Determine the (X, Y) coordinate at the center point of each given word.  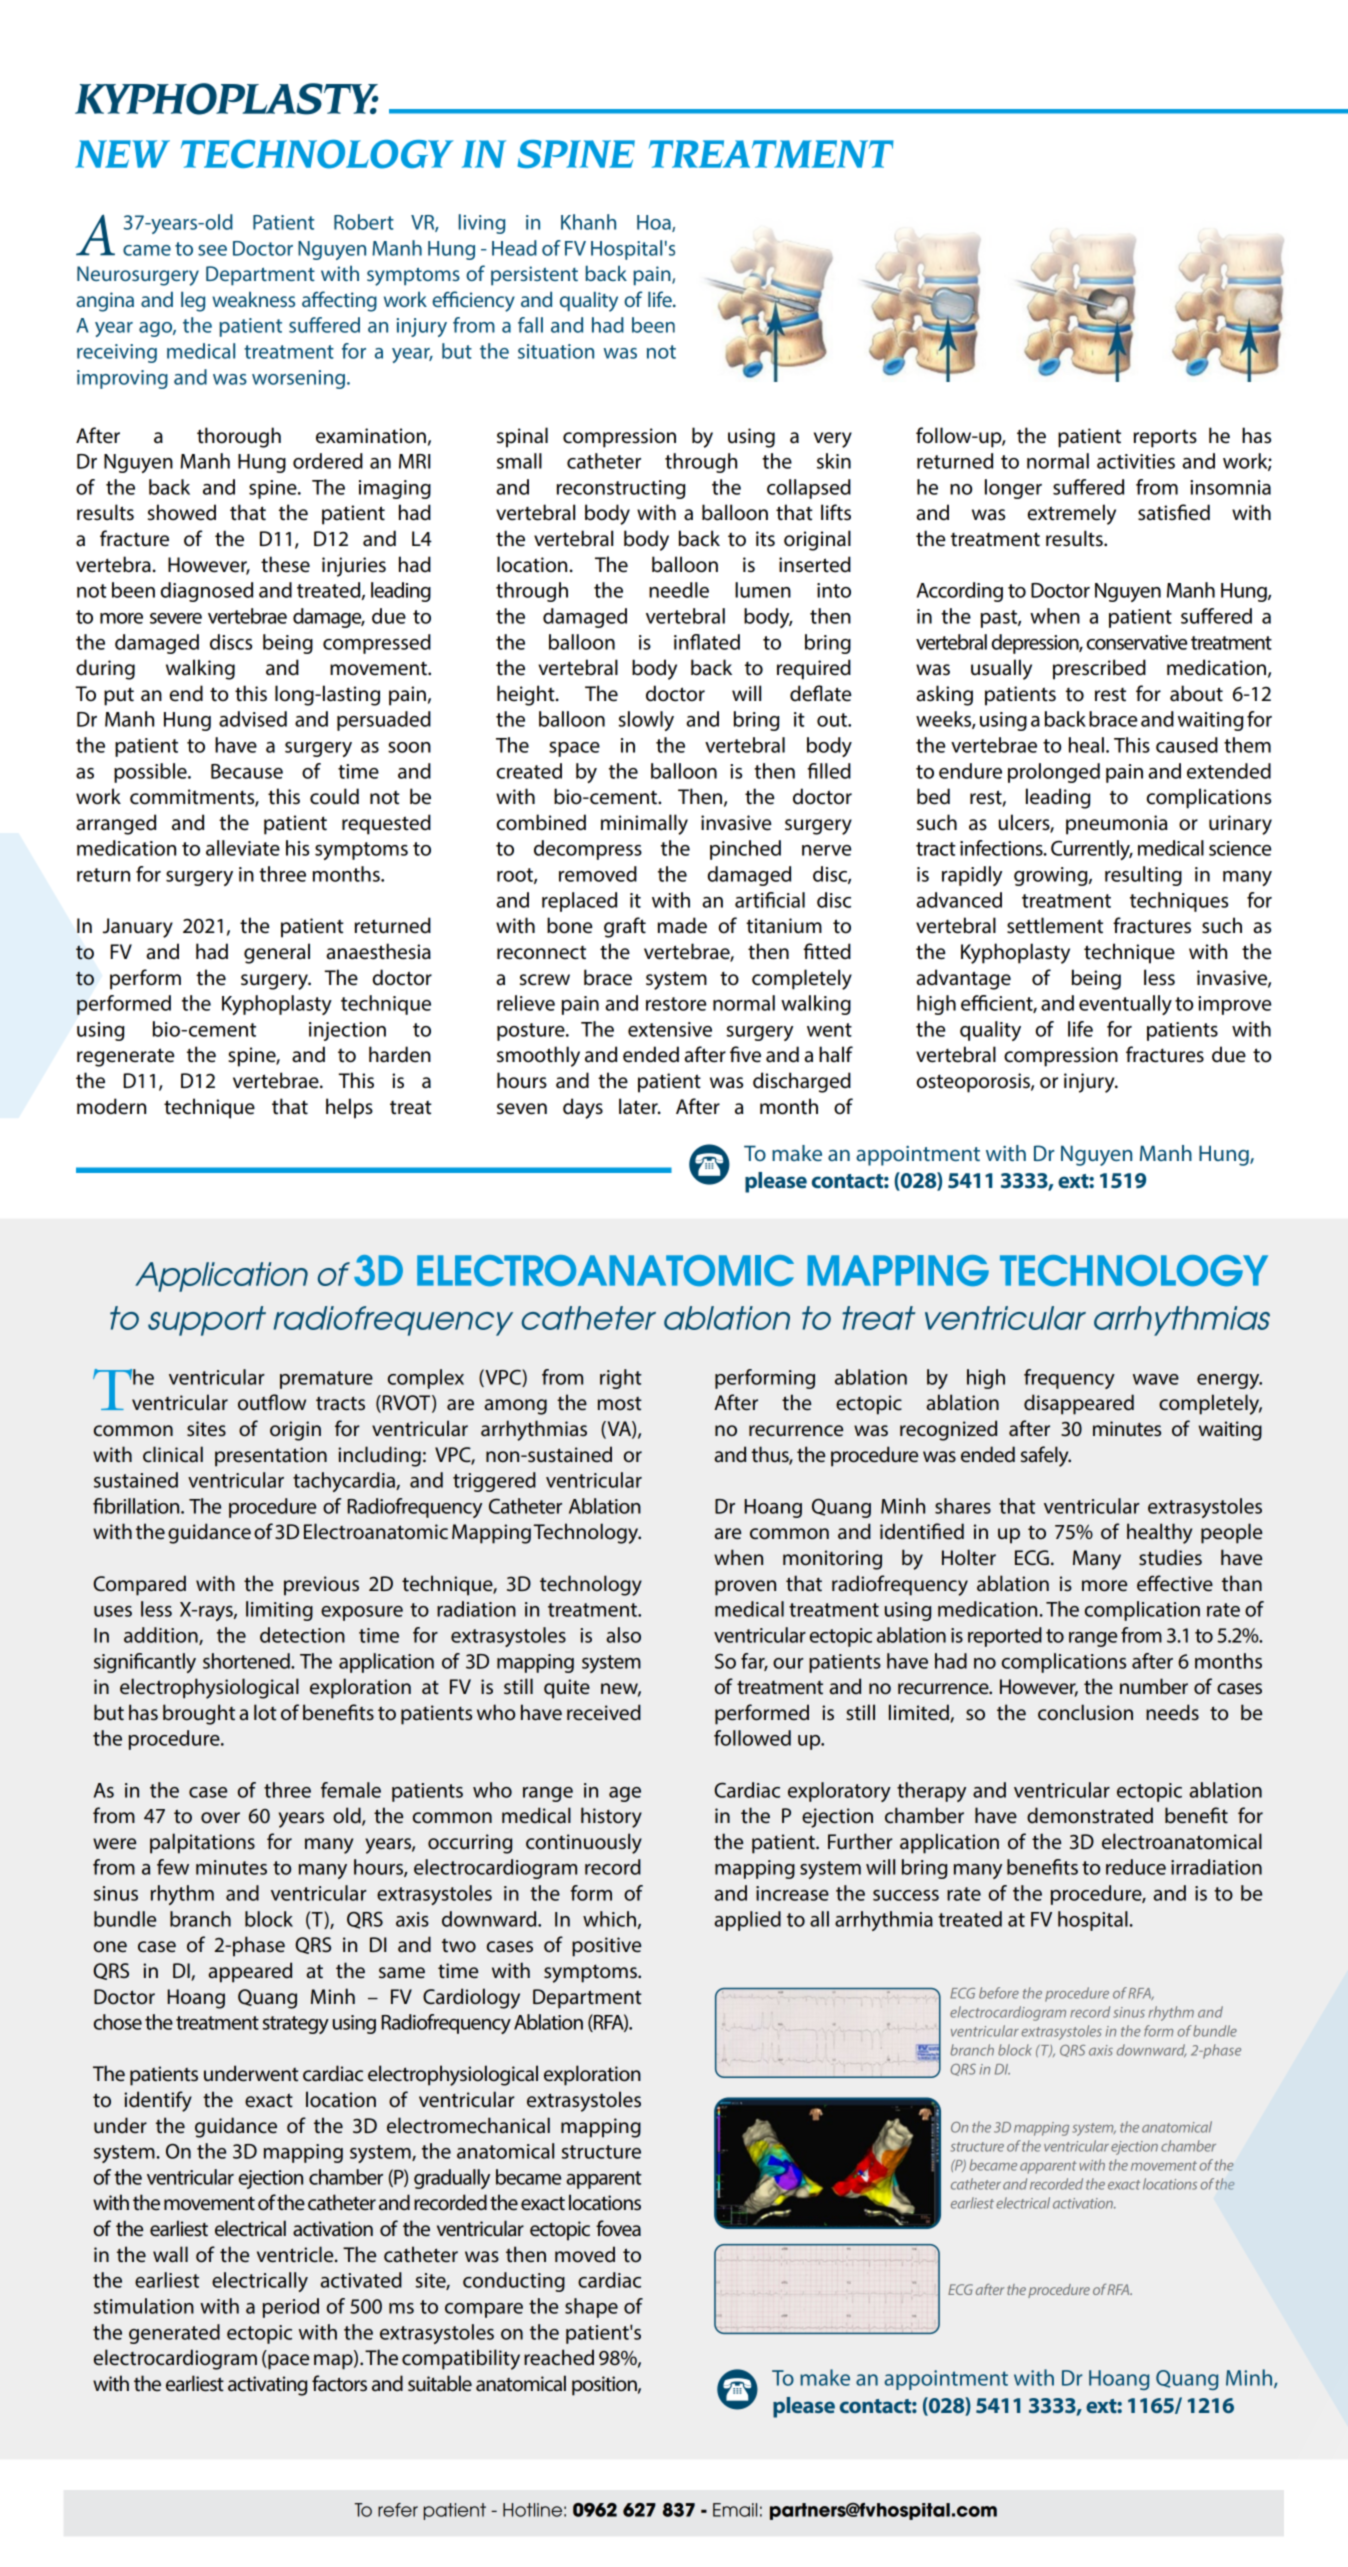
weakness (253, 299)
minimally (644, 824)
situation (556, 351)
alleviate (243, 848)
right (621, 1379)
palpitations (202, 1843)
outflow (272, 1402)
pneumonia (1116, 825)
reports (1165, 439)
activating (267, 2386)
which (609, 1919)
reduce (1136, 1867)
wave (1156, 1379)
